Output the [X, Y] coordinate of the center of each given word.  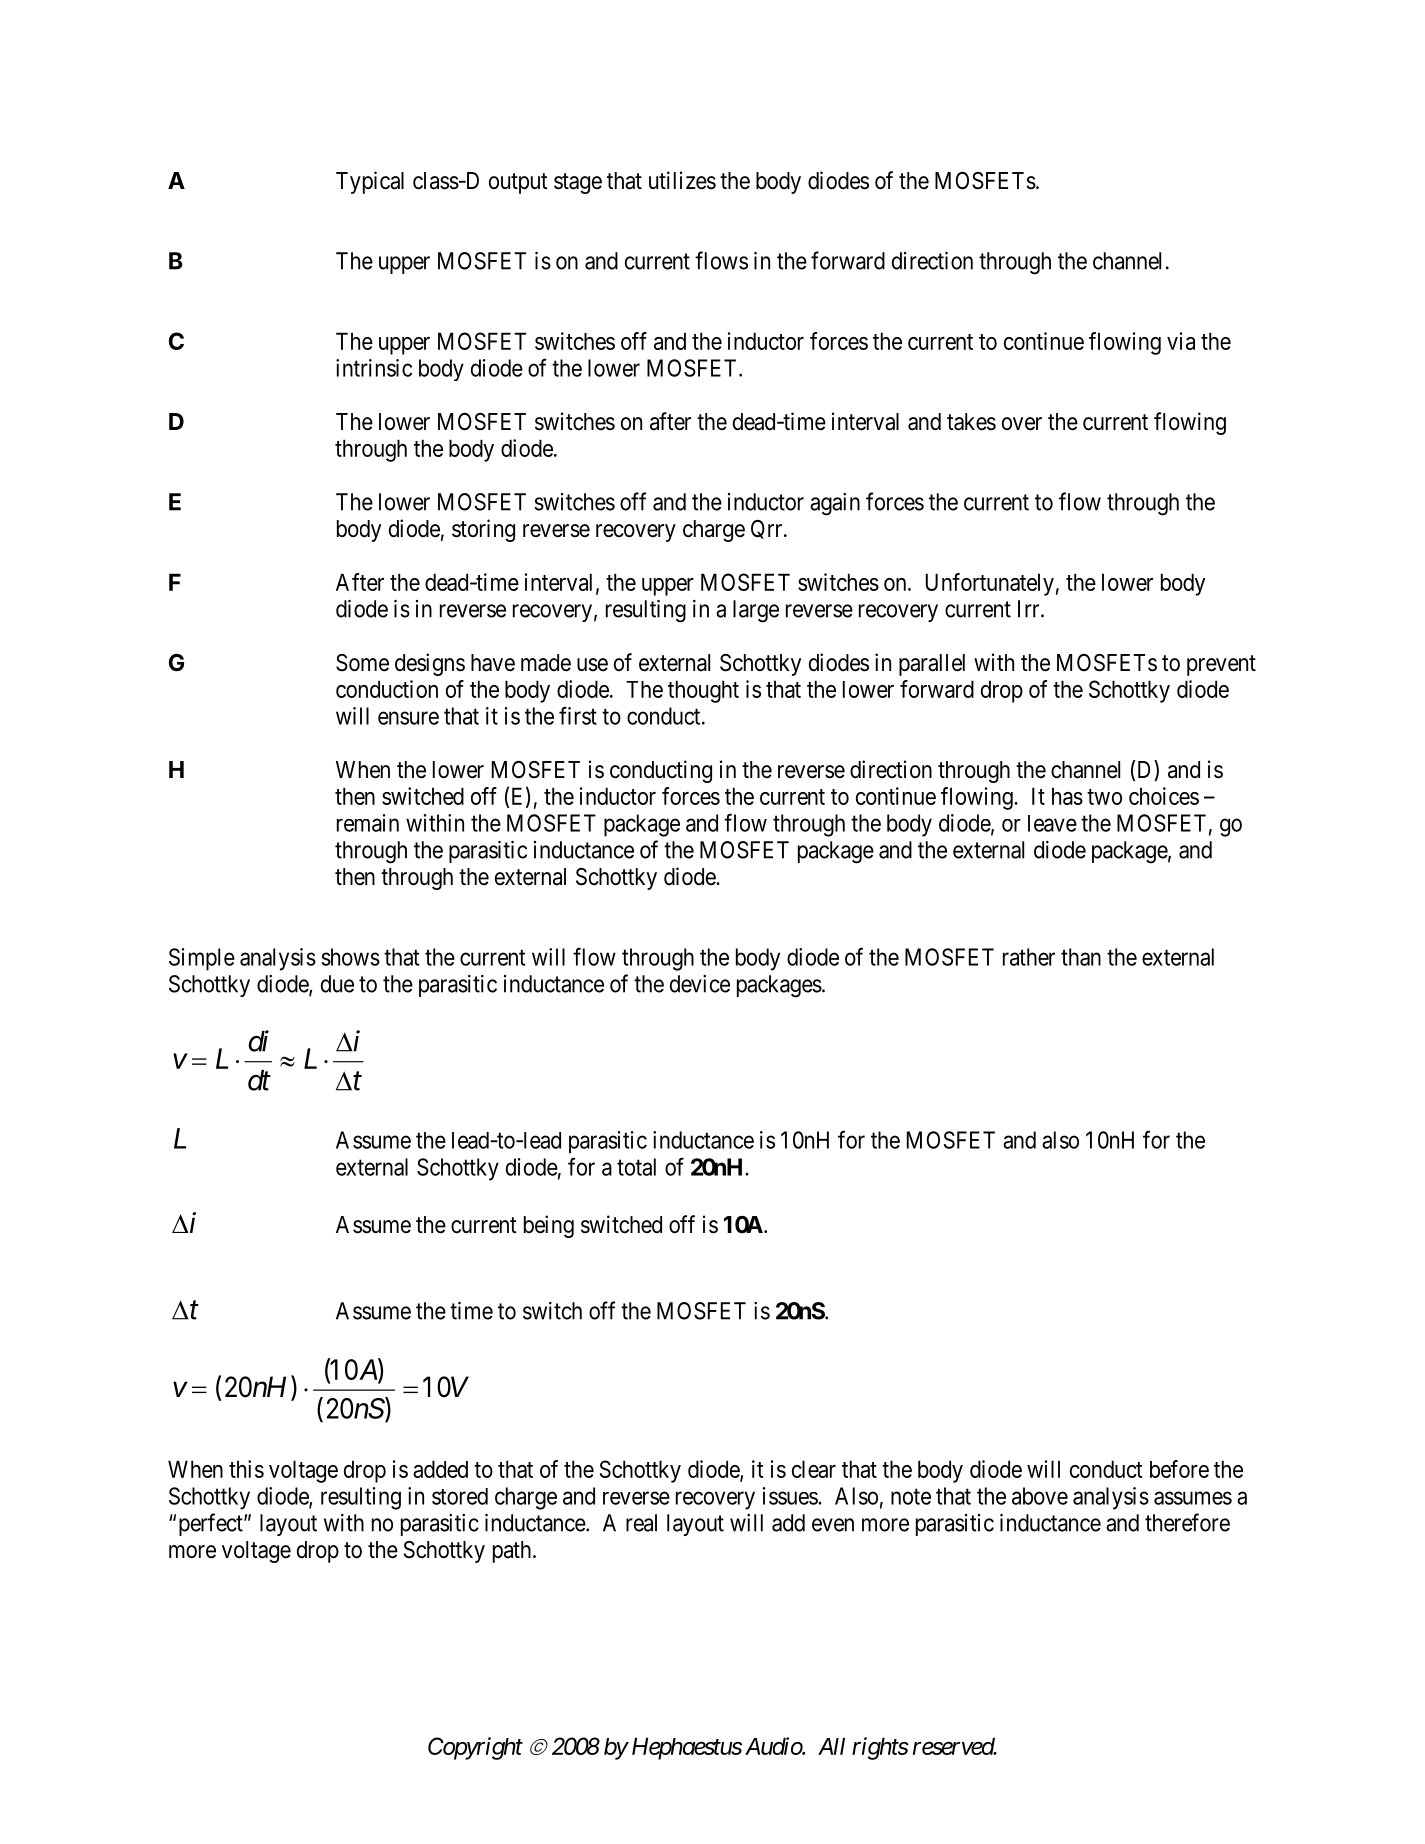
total [636, 1167]
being [549, 1226]
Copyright [475, 1748]
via [1181, 341]
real [641, 1523]
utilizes [682, 180]
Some [362, 663]
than [1081, 957]
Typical [370, 182]
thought [703, 691]
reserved [954, 1746]
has [1067, 796]
